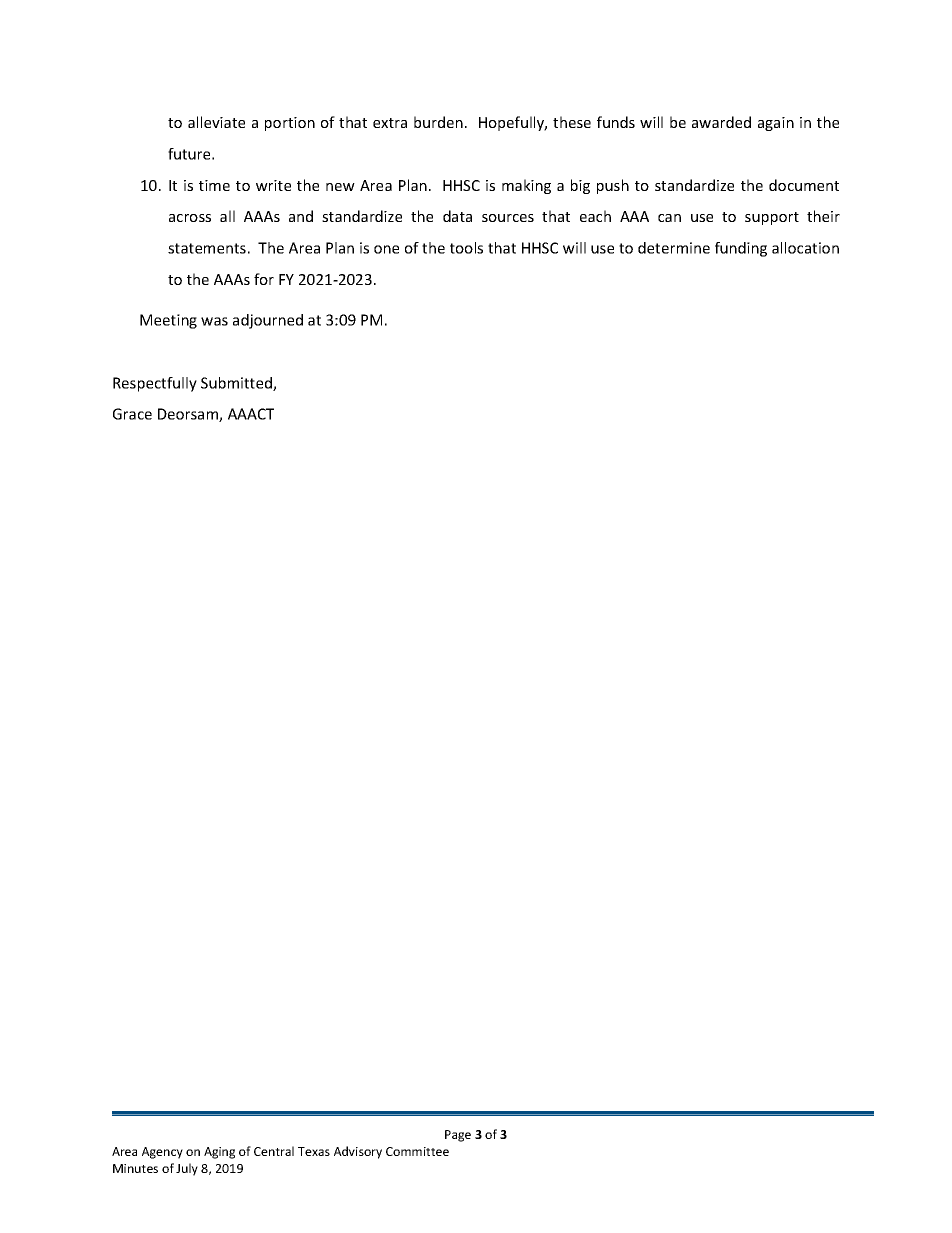  Describe the element at coordinates (358, 1152) in the screenshot. I see `Advisory` at that location.
